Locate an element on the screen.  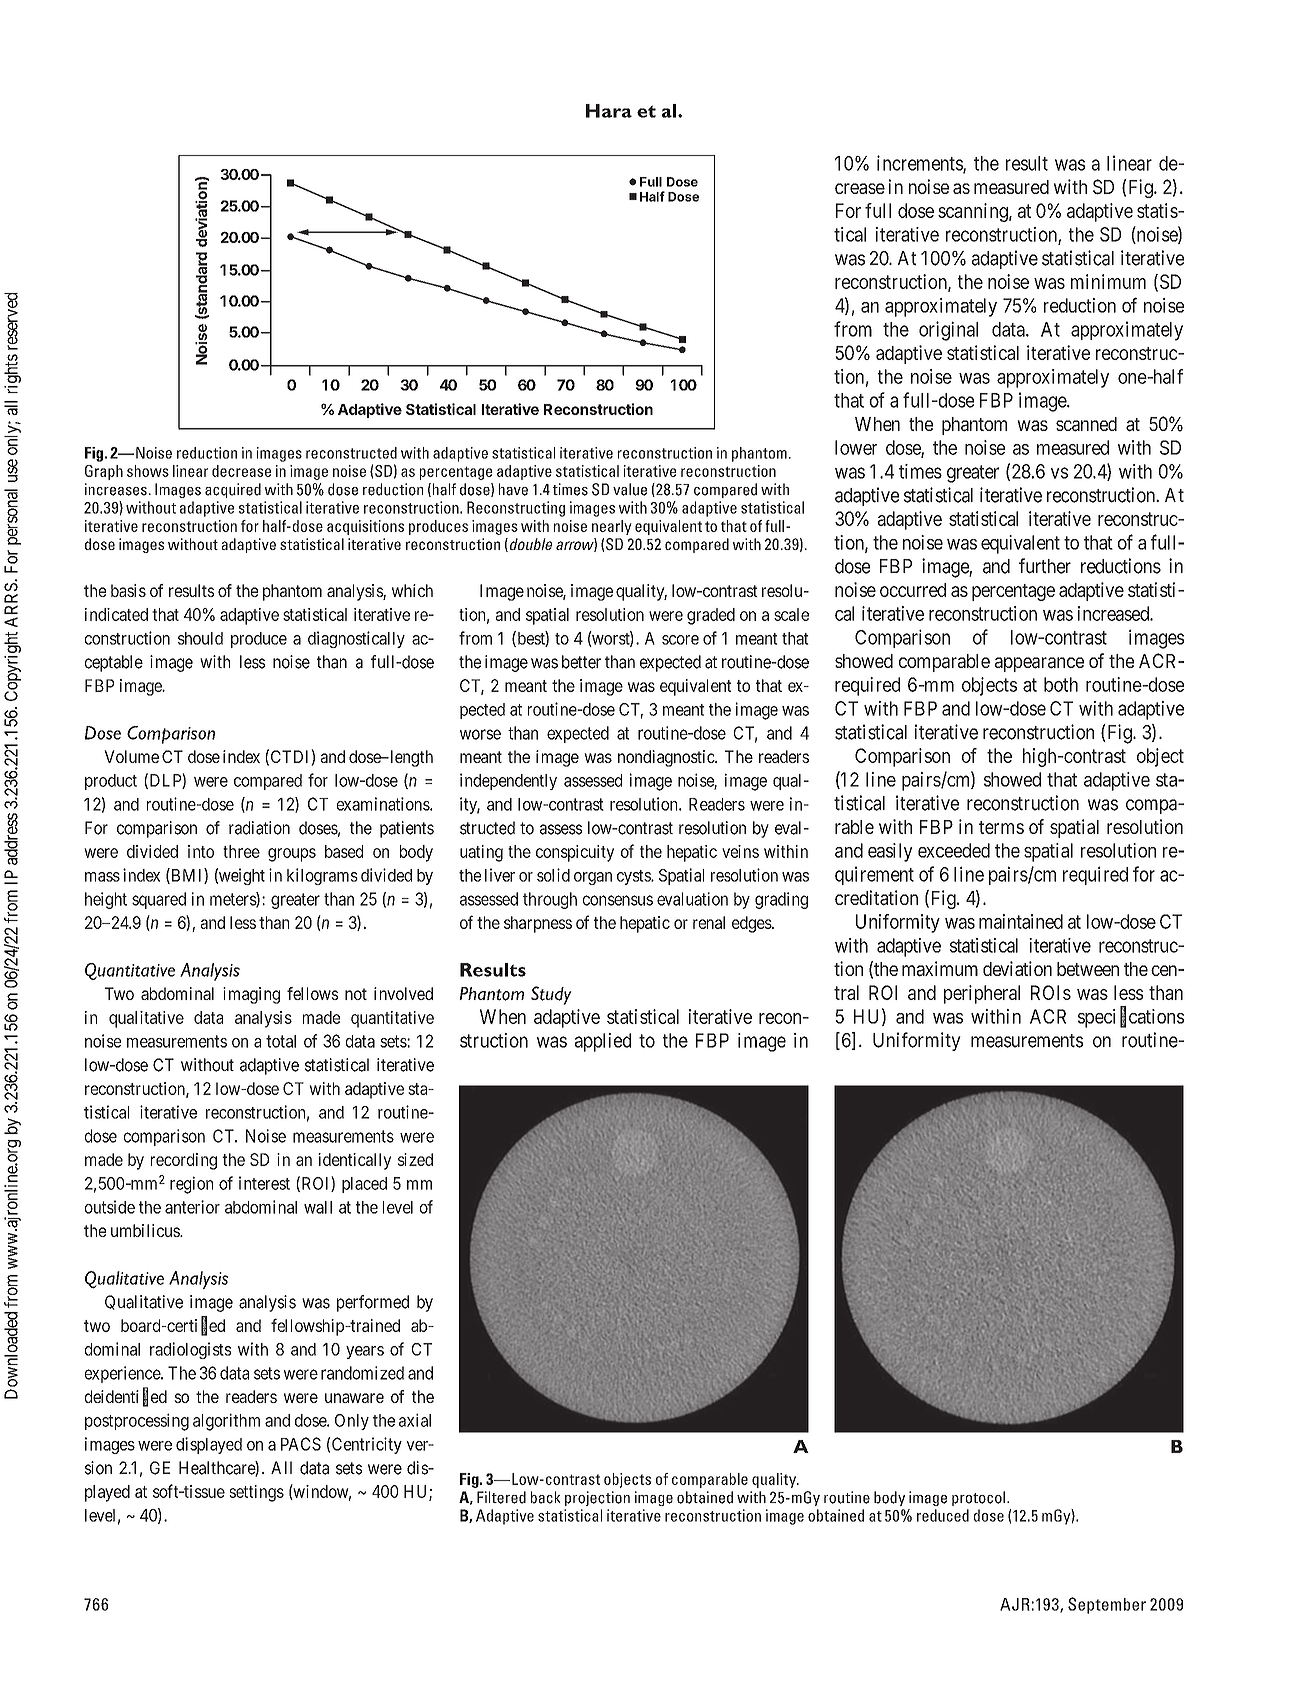
minimum is located at coordinates (1108, 281).
